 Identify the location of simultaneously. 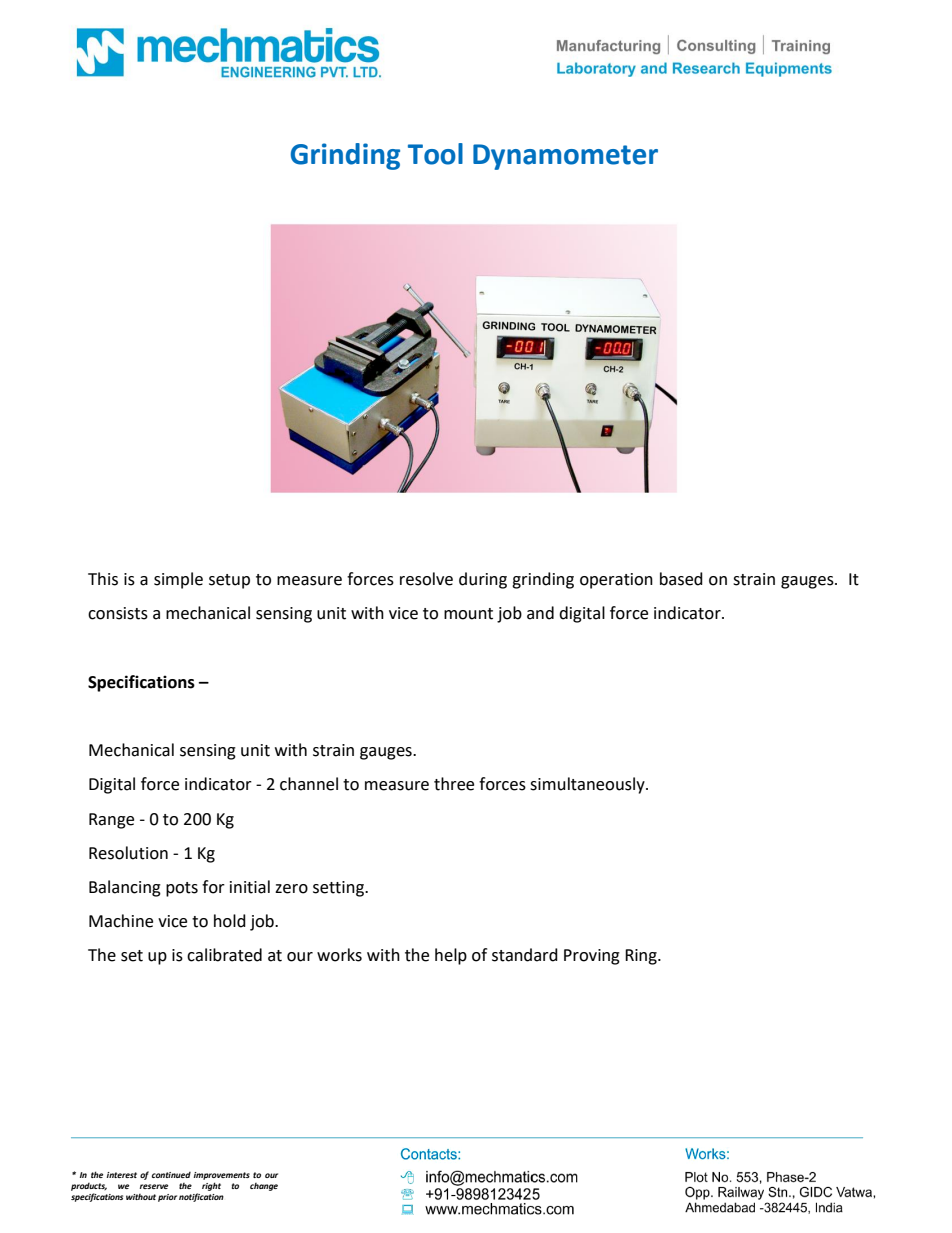
(588, 785).
